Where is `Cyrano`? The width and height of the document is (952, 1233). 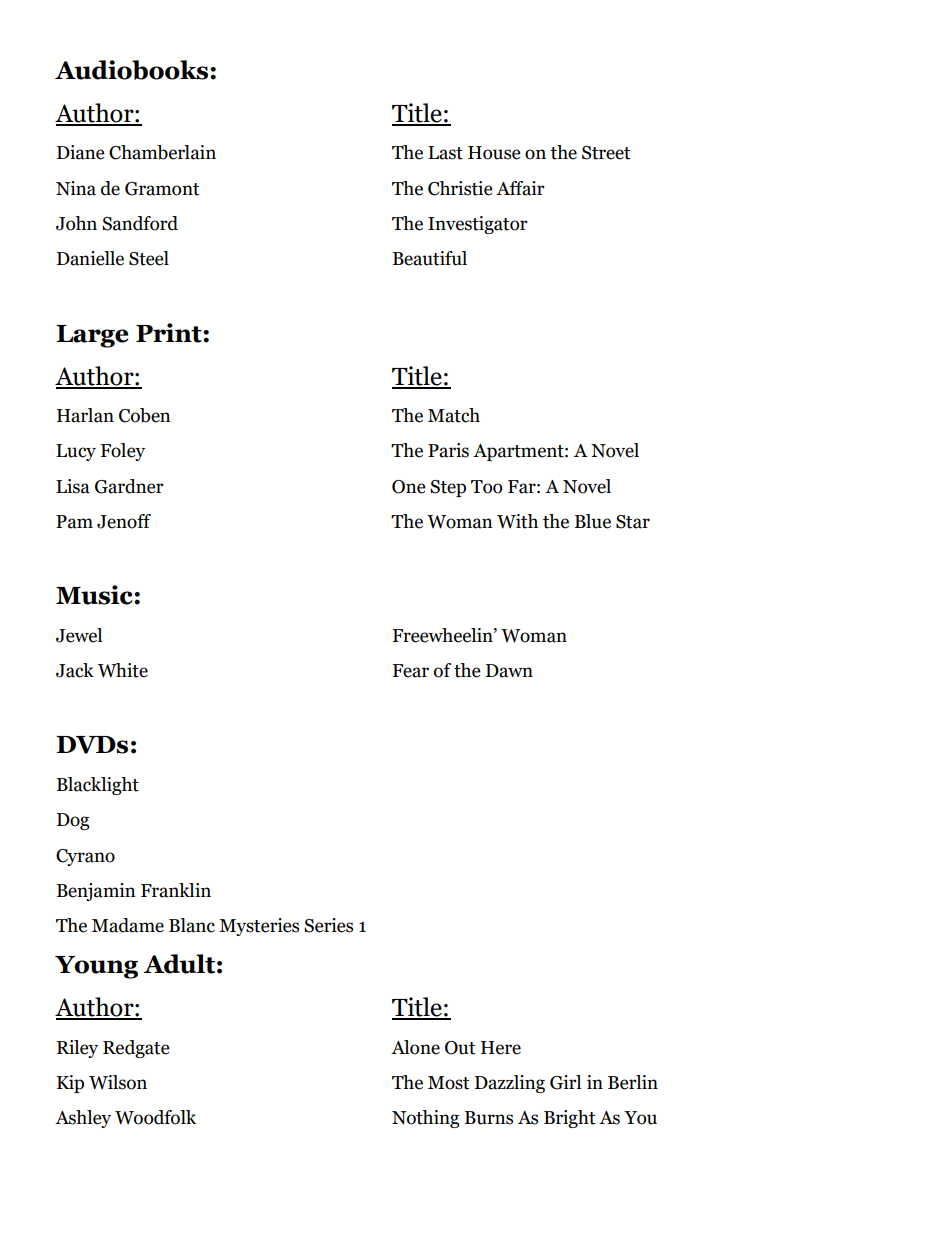 Cyrano is located at coordinates (85, 857).
